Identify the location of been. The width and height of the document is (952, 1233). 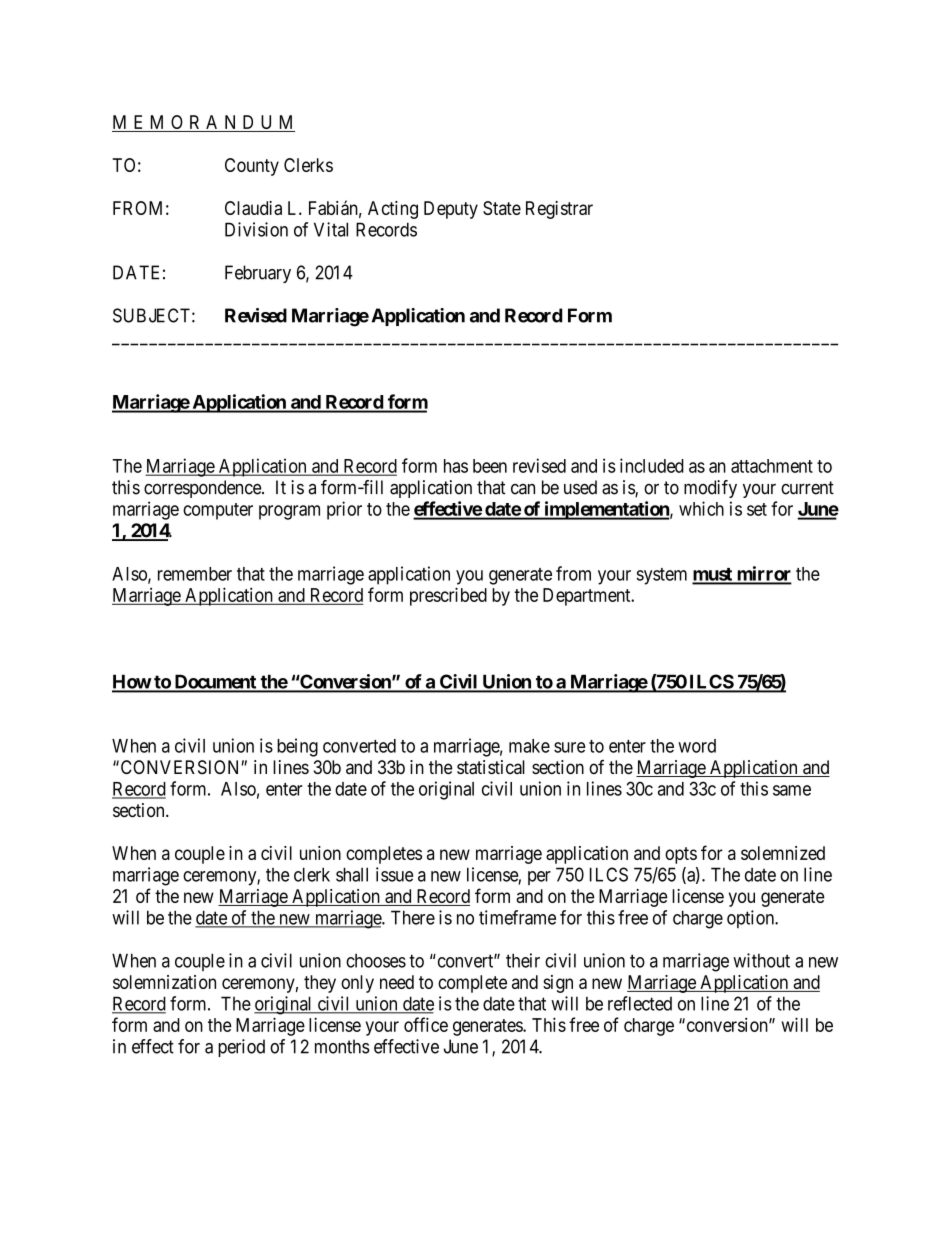
(490, 466).
